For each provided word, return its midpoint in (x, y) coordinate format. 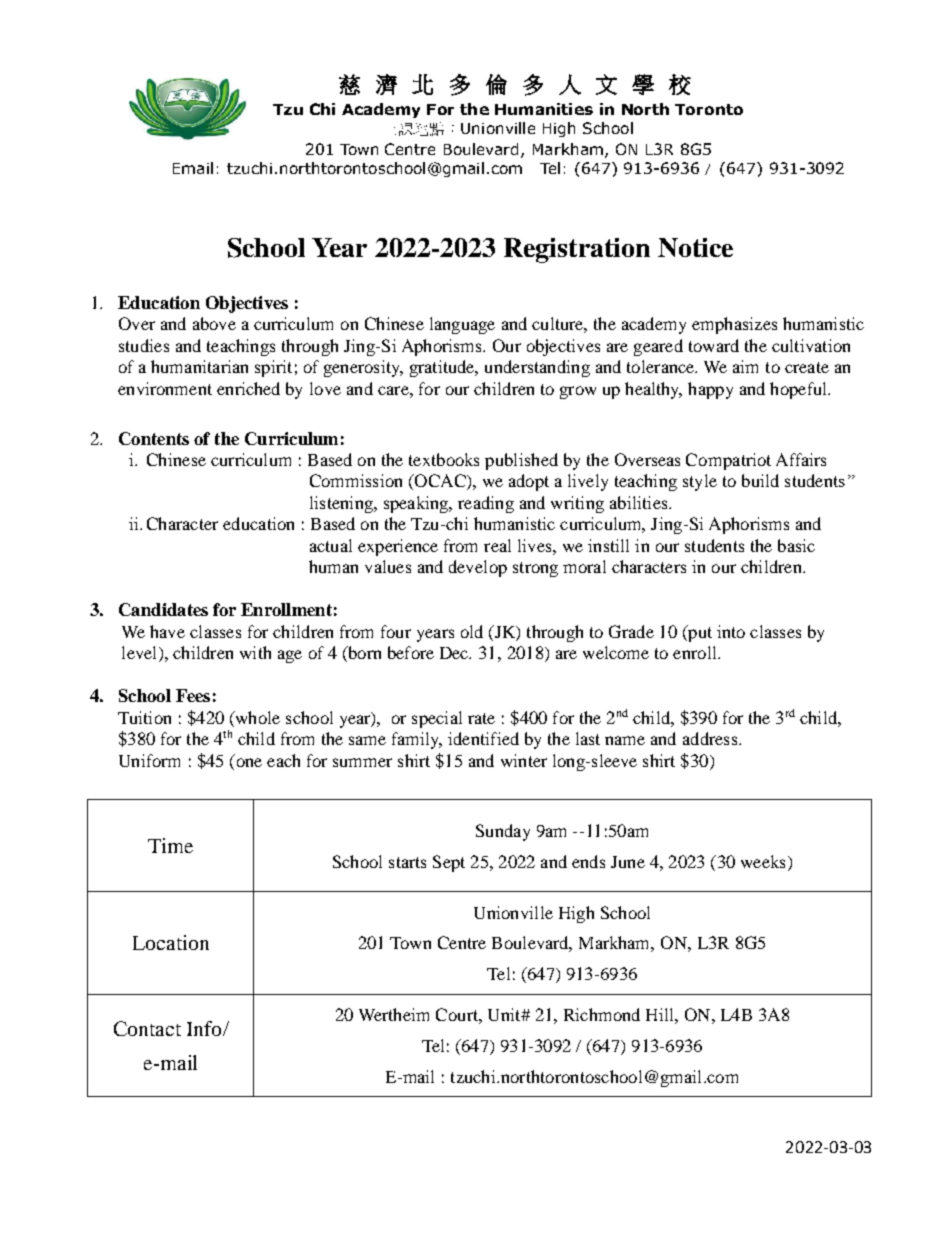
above (214, 323)
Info (205, 1028)
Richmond (602, 1014)
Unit (505, 1014)
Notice (695, 247)
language (462, 325)
